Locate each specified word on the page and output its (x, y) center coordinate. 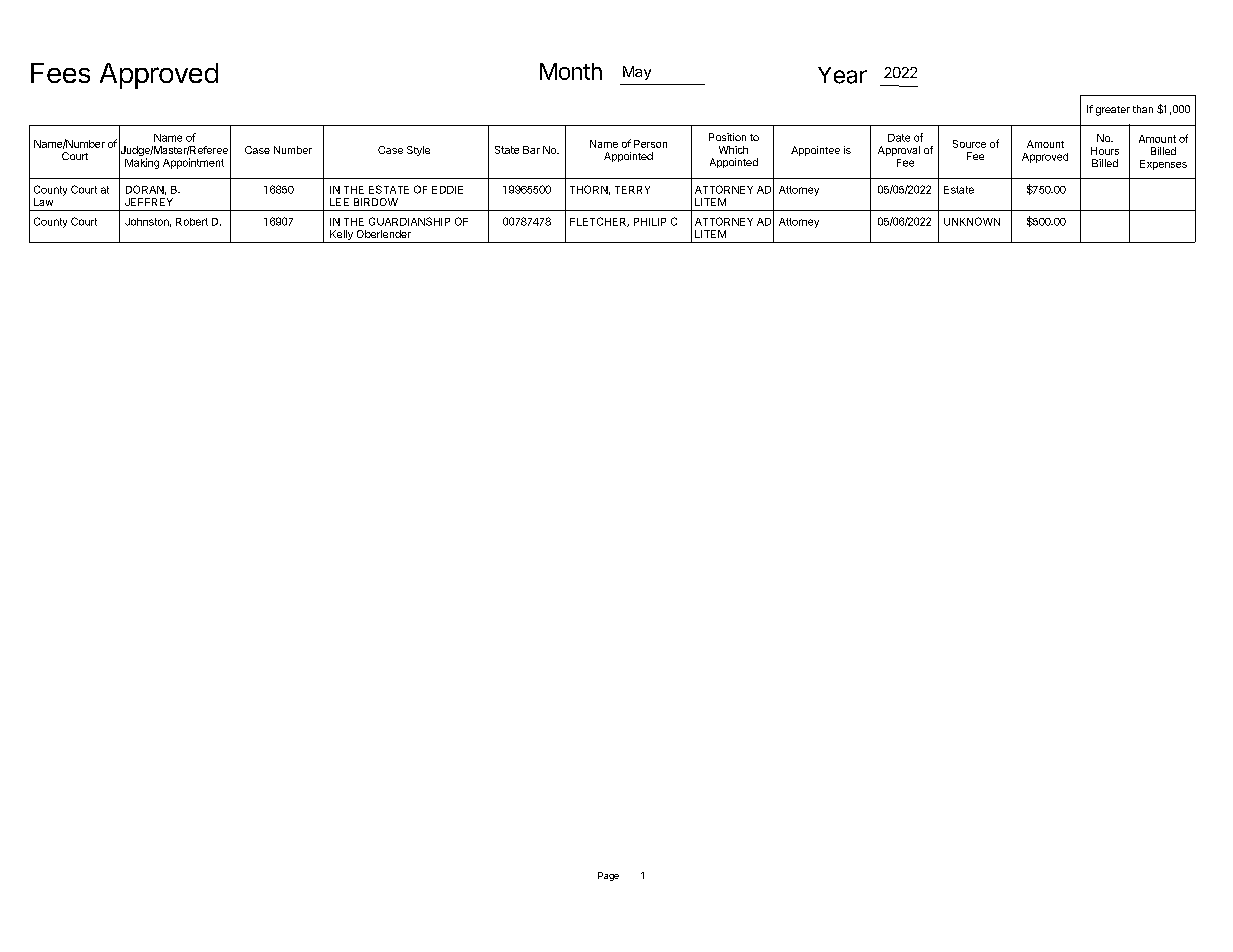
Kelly (341, 236)
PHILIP (650, 222)
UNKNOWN (972, 221)
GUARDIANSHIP (409, 221)
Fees (60, 73)
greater (1113, 111)
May (637, 73)
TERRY (632, 190)
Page (608, 876)
